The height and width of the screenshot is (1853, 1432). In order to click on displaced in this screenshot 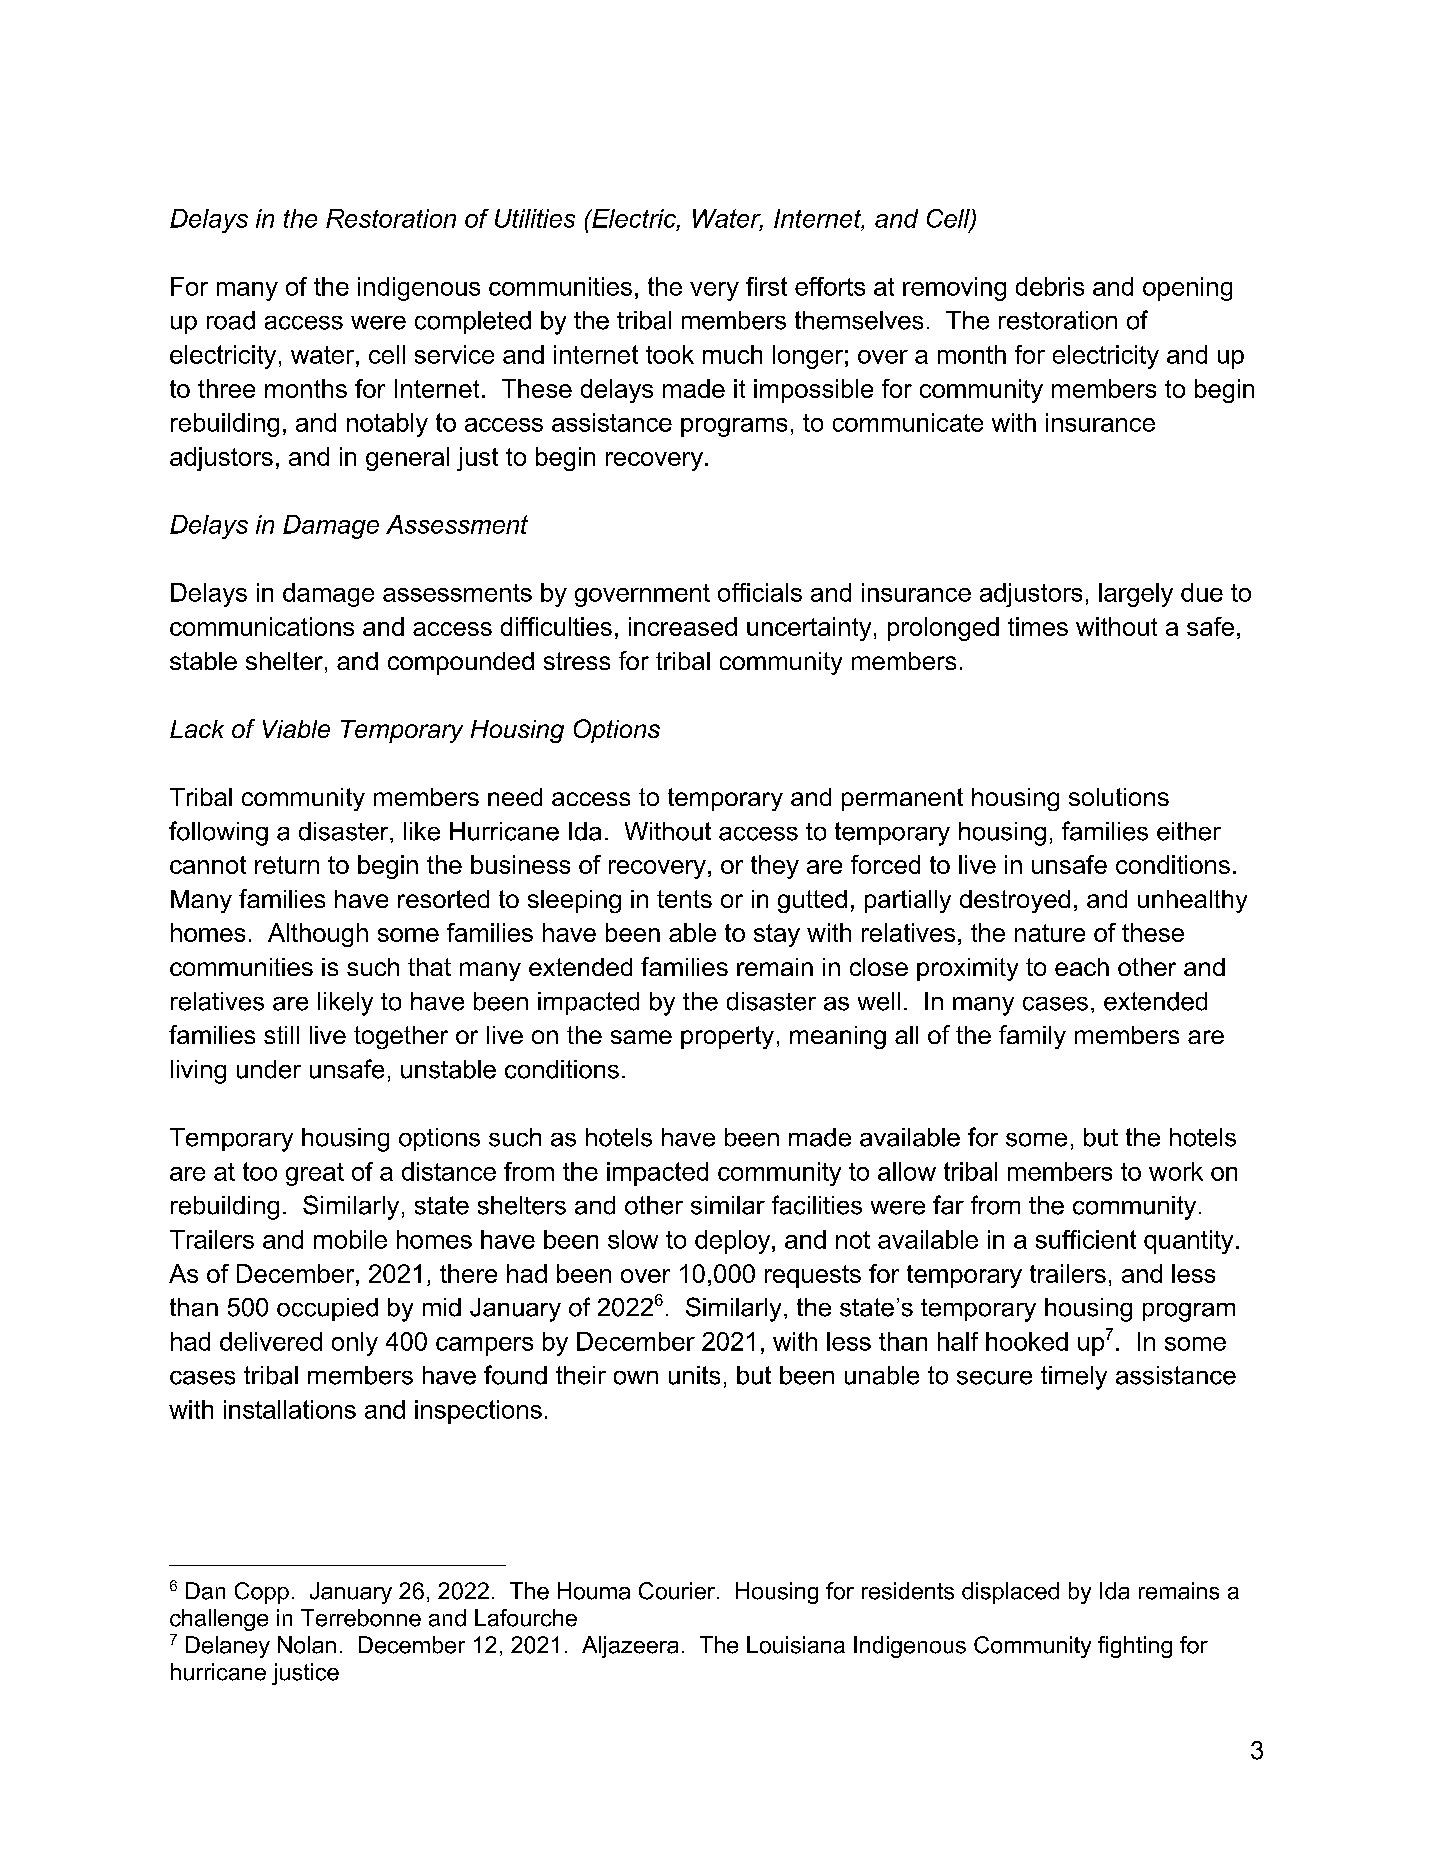, I will do `click(1010, 1593)`.
